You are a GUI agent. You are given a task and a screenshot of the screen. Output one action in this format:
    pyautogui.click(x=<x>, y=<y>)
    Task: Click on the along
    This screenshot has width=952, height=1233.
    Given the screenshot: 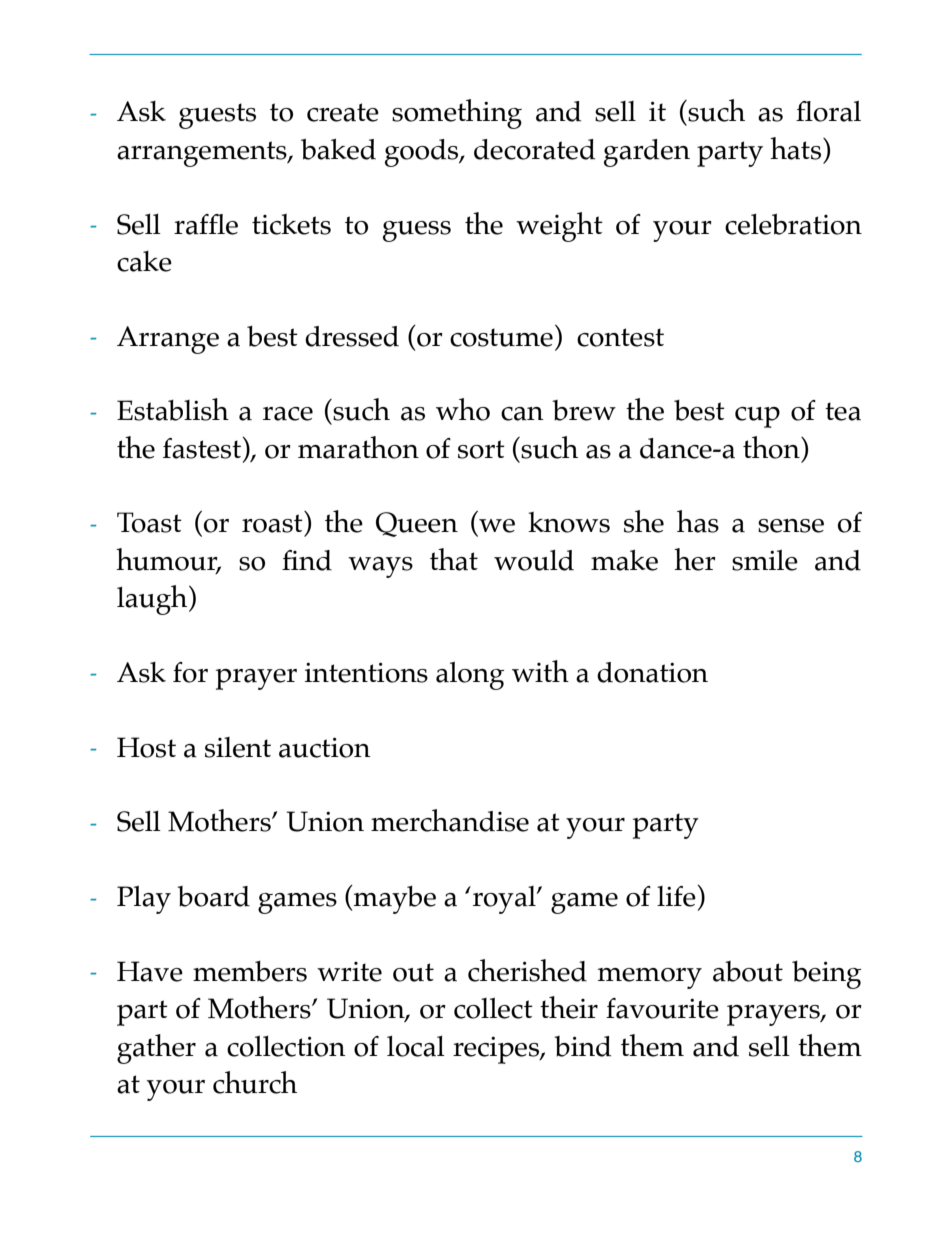 What is the action you would take?
    pyautogui.click(x=470, y=675)
